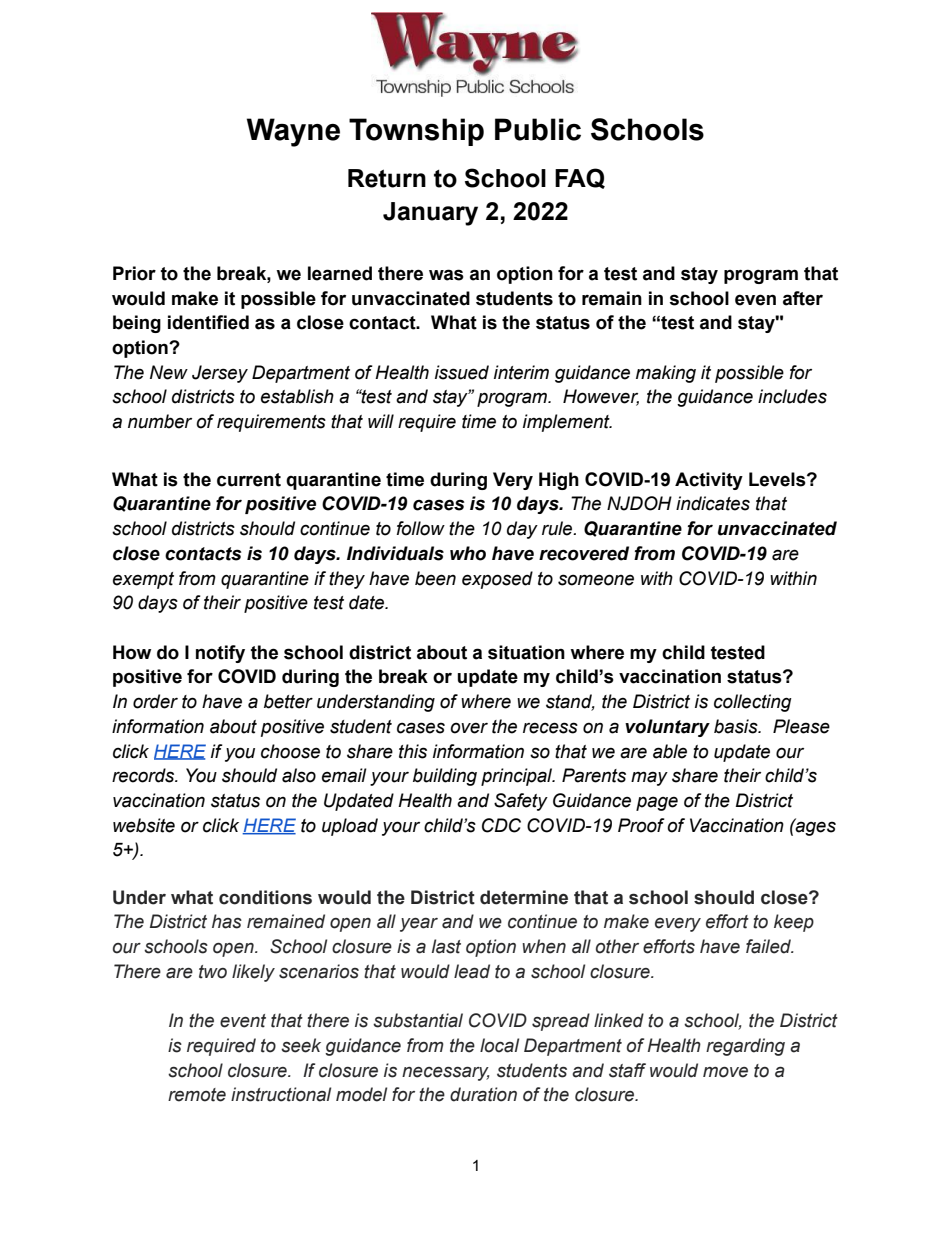 The height and width of the document is (1233, 952). I want to click on necessary, so click(446, 1073).
